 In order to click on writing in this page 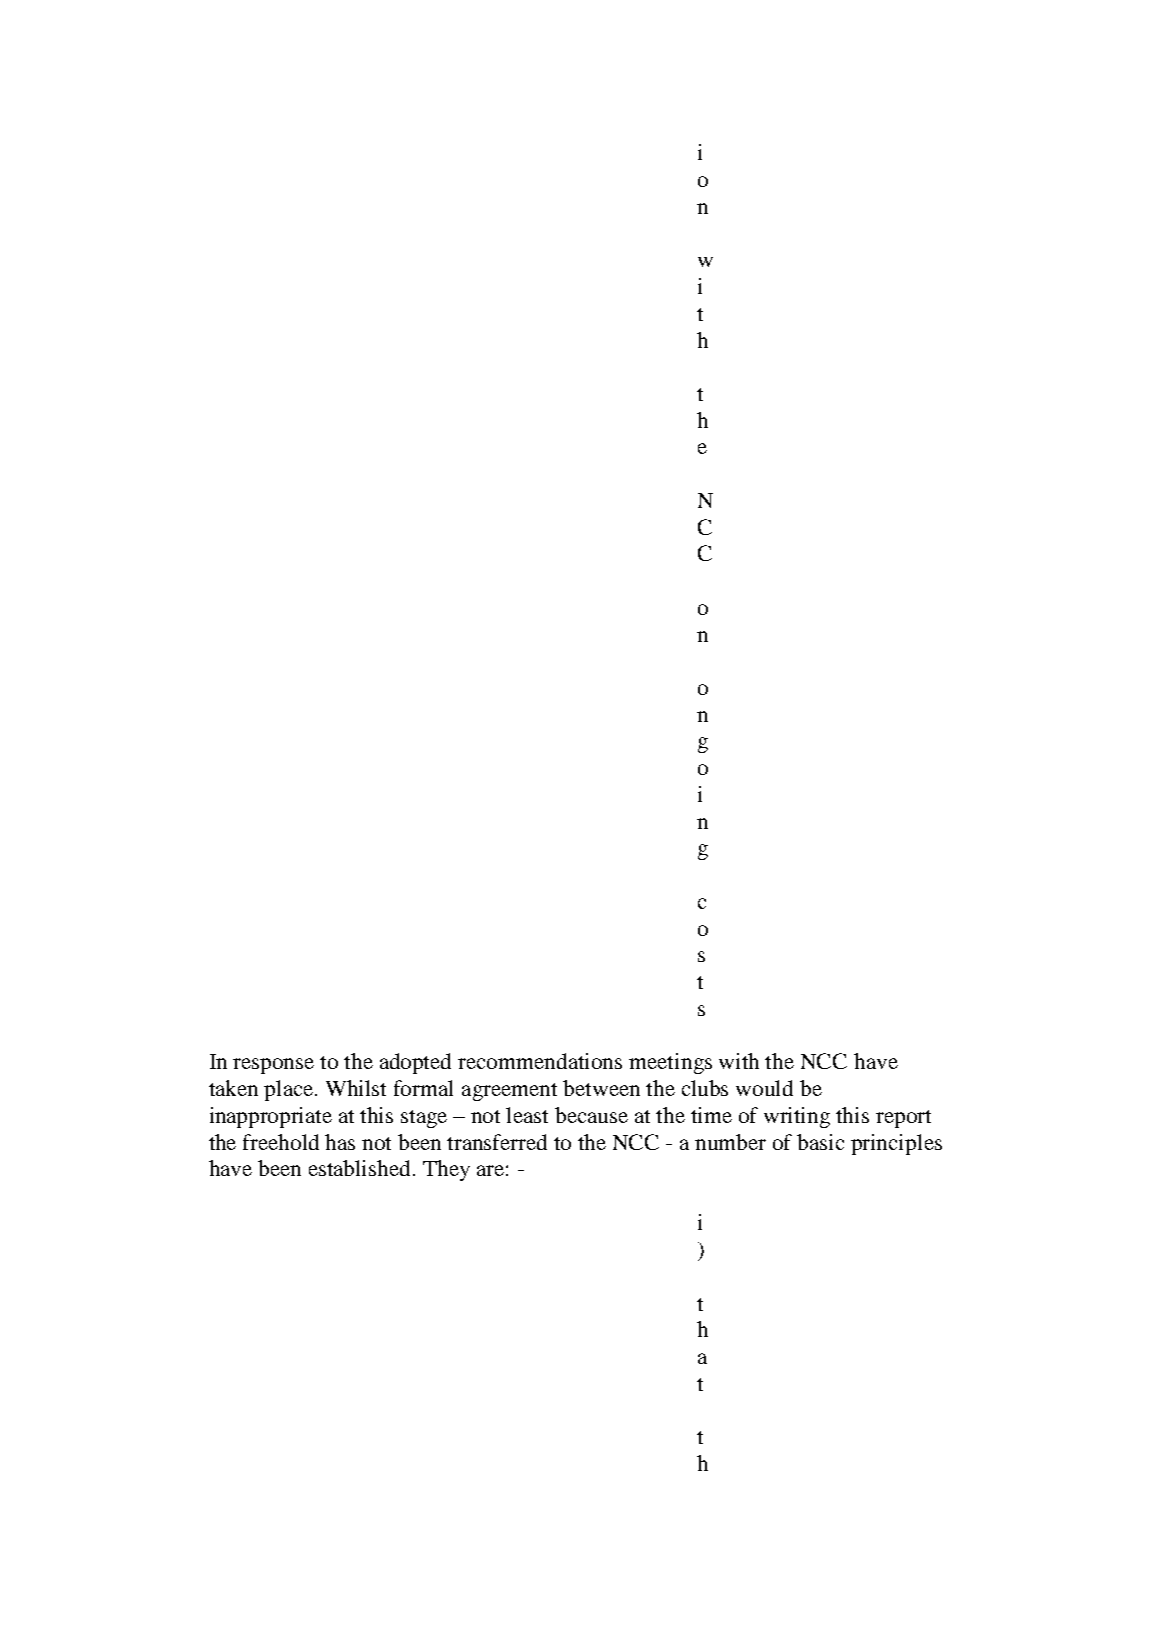, I will do `click(797, 1117)`.
